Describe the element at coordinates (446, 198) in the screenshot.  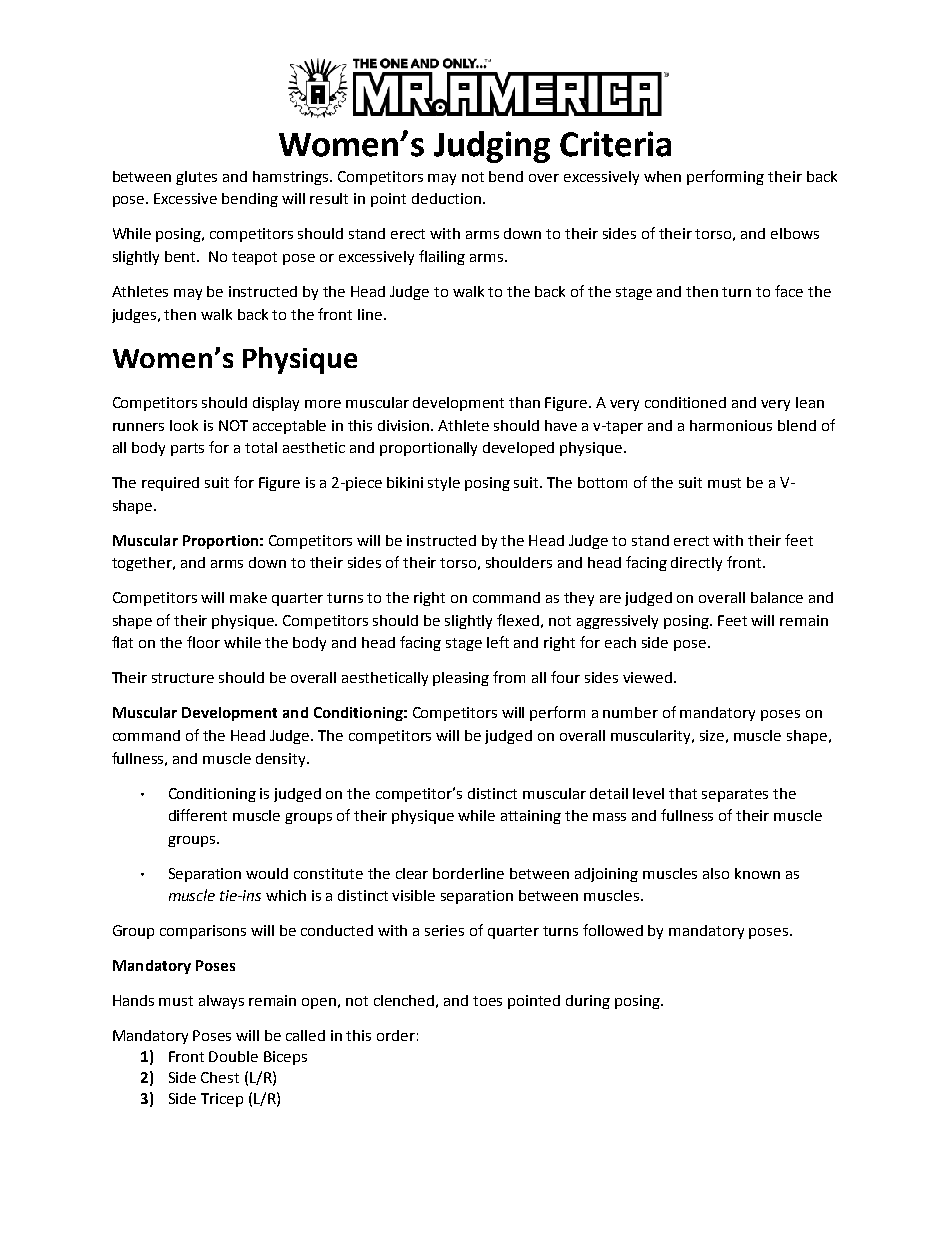
I see `deduction` at that location.
